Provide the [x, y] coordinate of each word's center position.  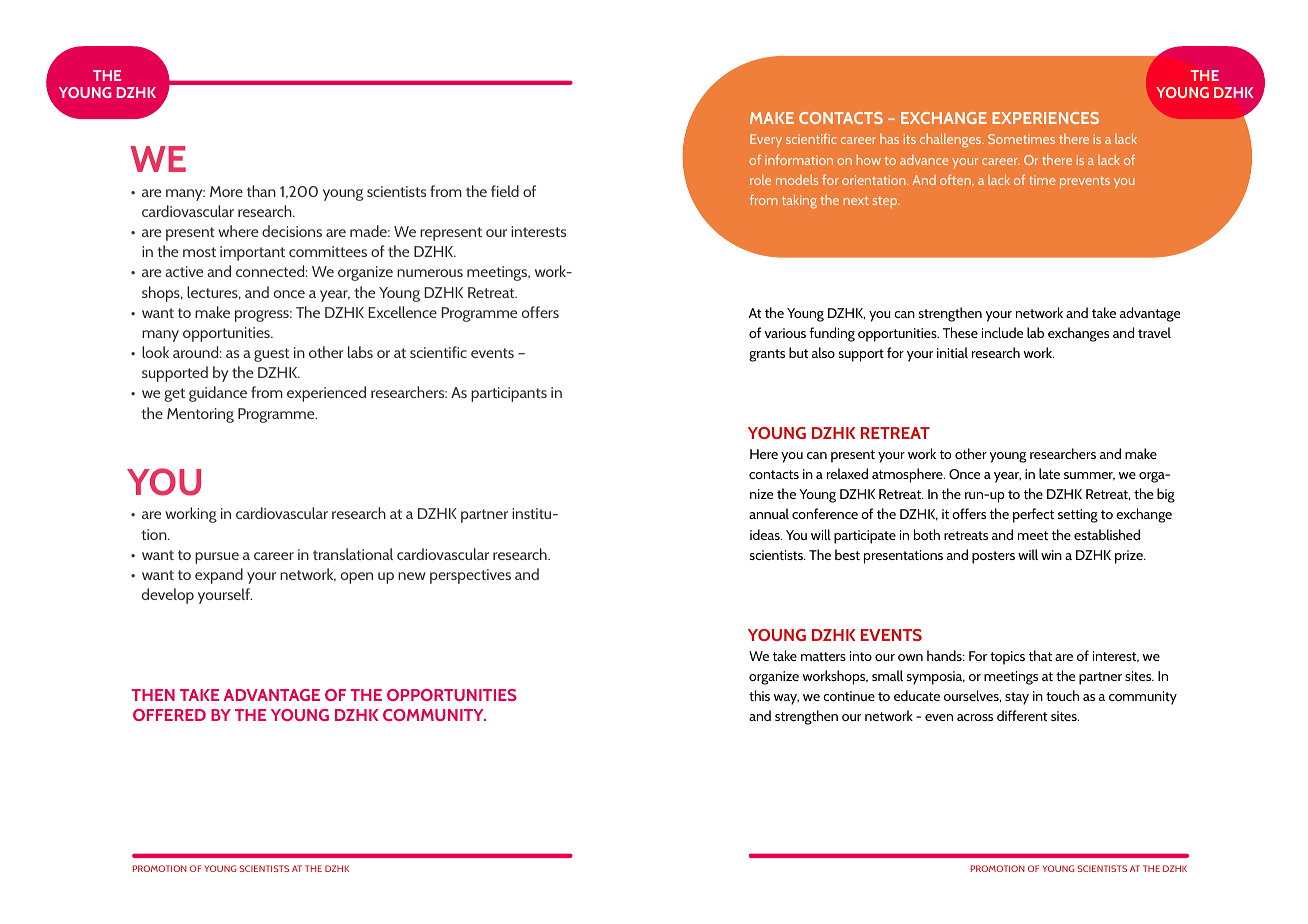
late [1049, 473]
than [261, 191]
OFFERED [169, 715]
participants [509, 394]
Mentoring [200, 415]
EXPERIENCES [1045, 118]
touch [1062, 695]
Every [766, 140]
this [759, 695]
